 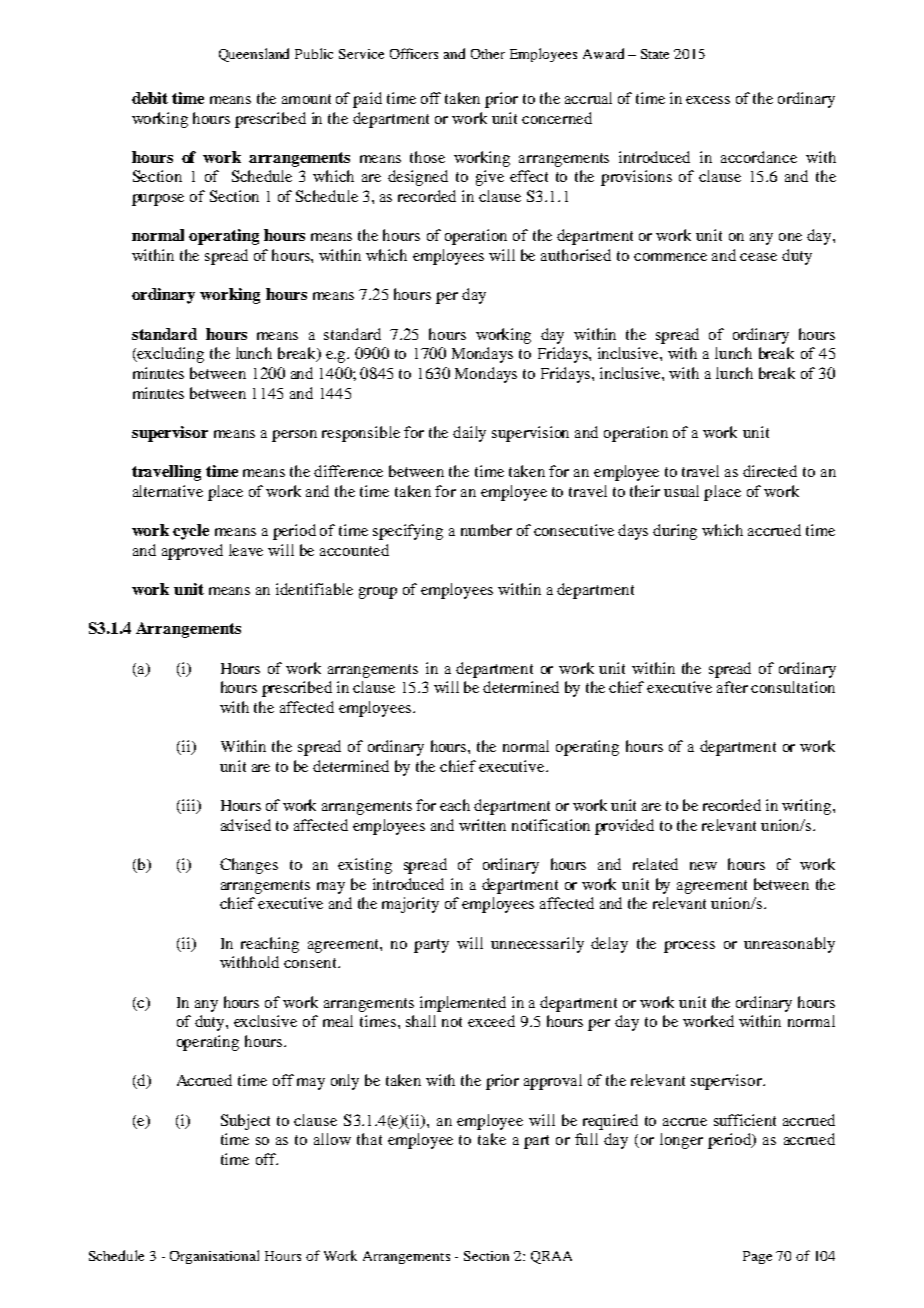 I want to click on Other, so click(x=488, y=54).
